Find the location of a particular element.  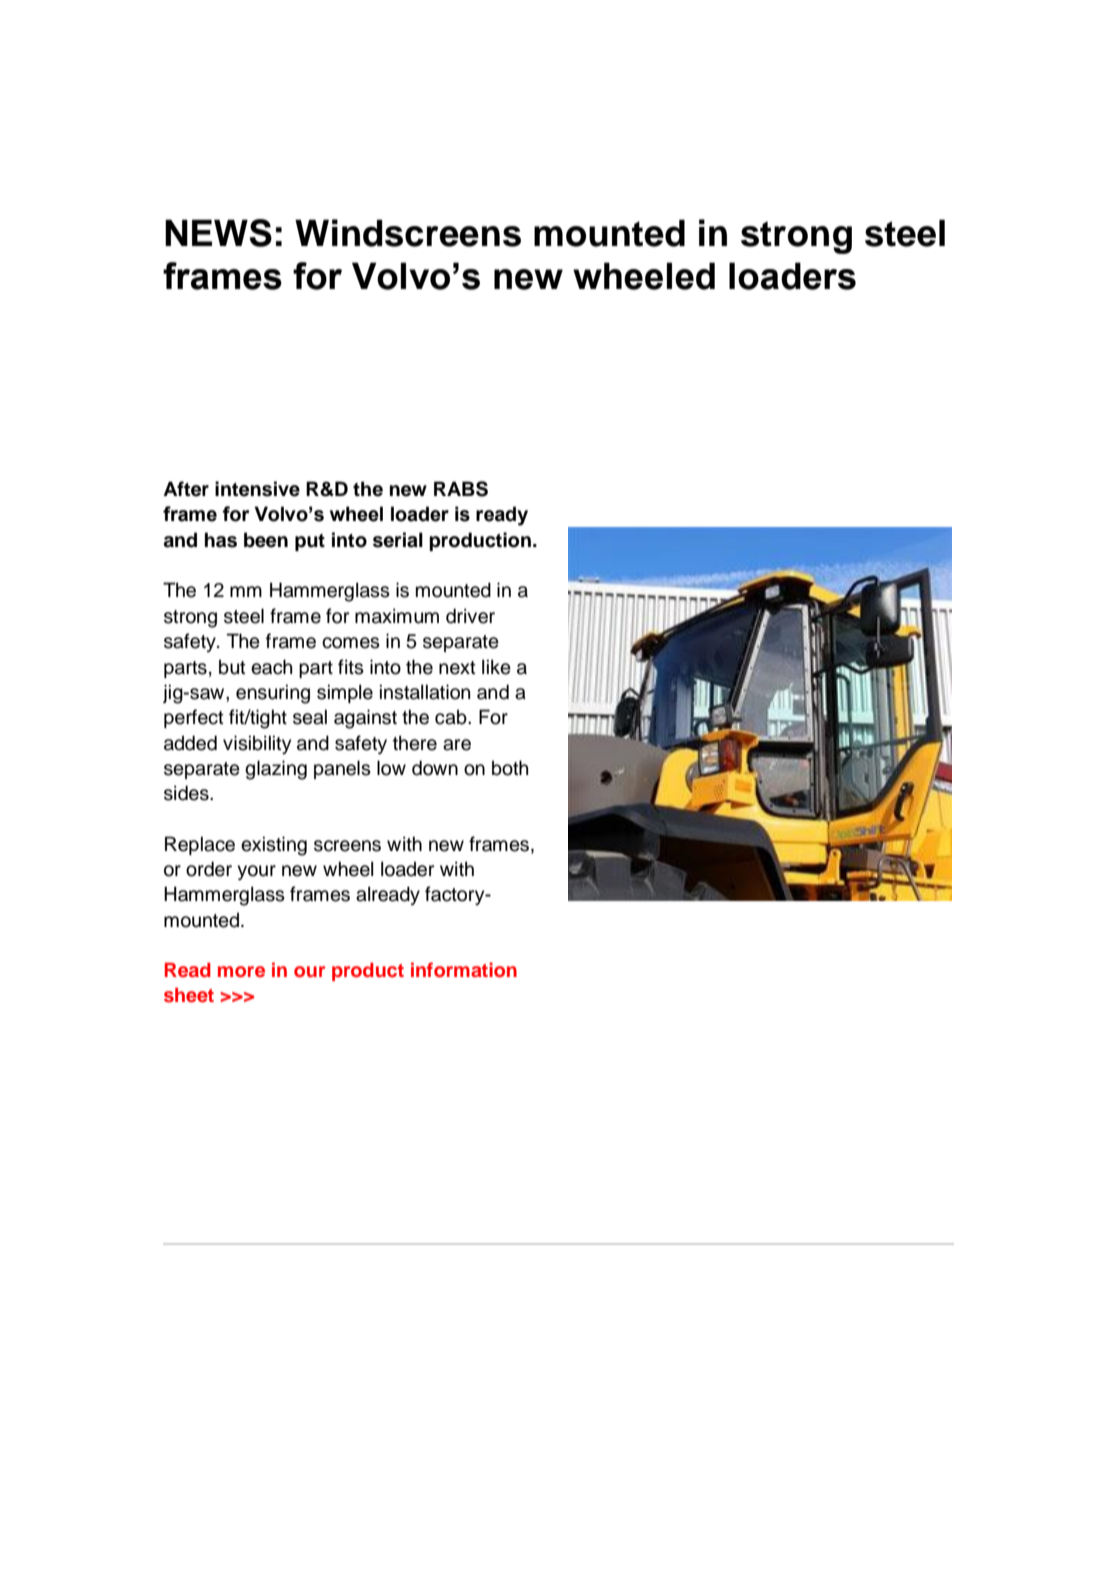

intensive is located at coordinates (257, 489).
